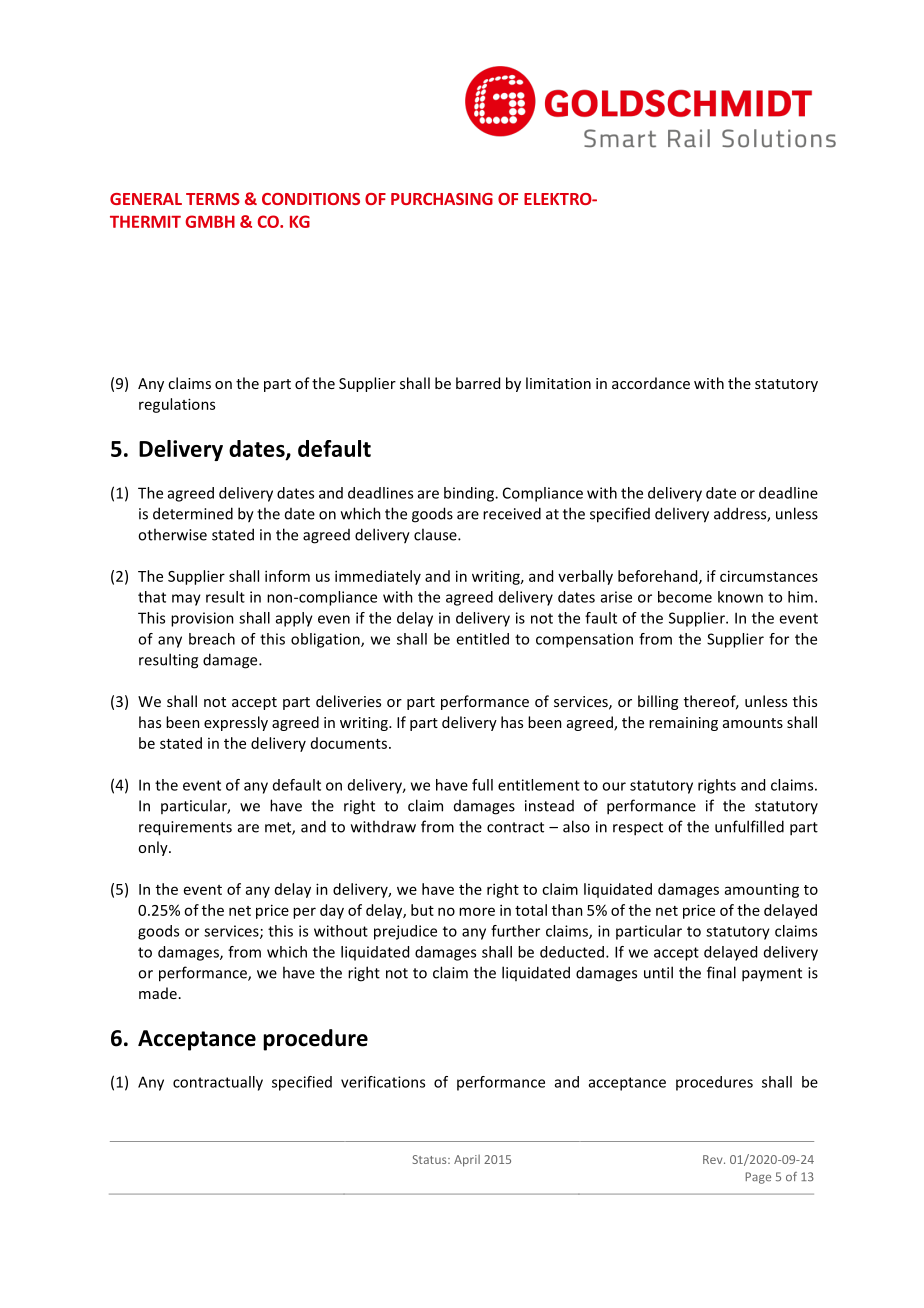 This screenshot has width=924, height=1308. Describe the element at coordinates (467, 1161) in the screenshot. I see `April` at that location.
